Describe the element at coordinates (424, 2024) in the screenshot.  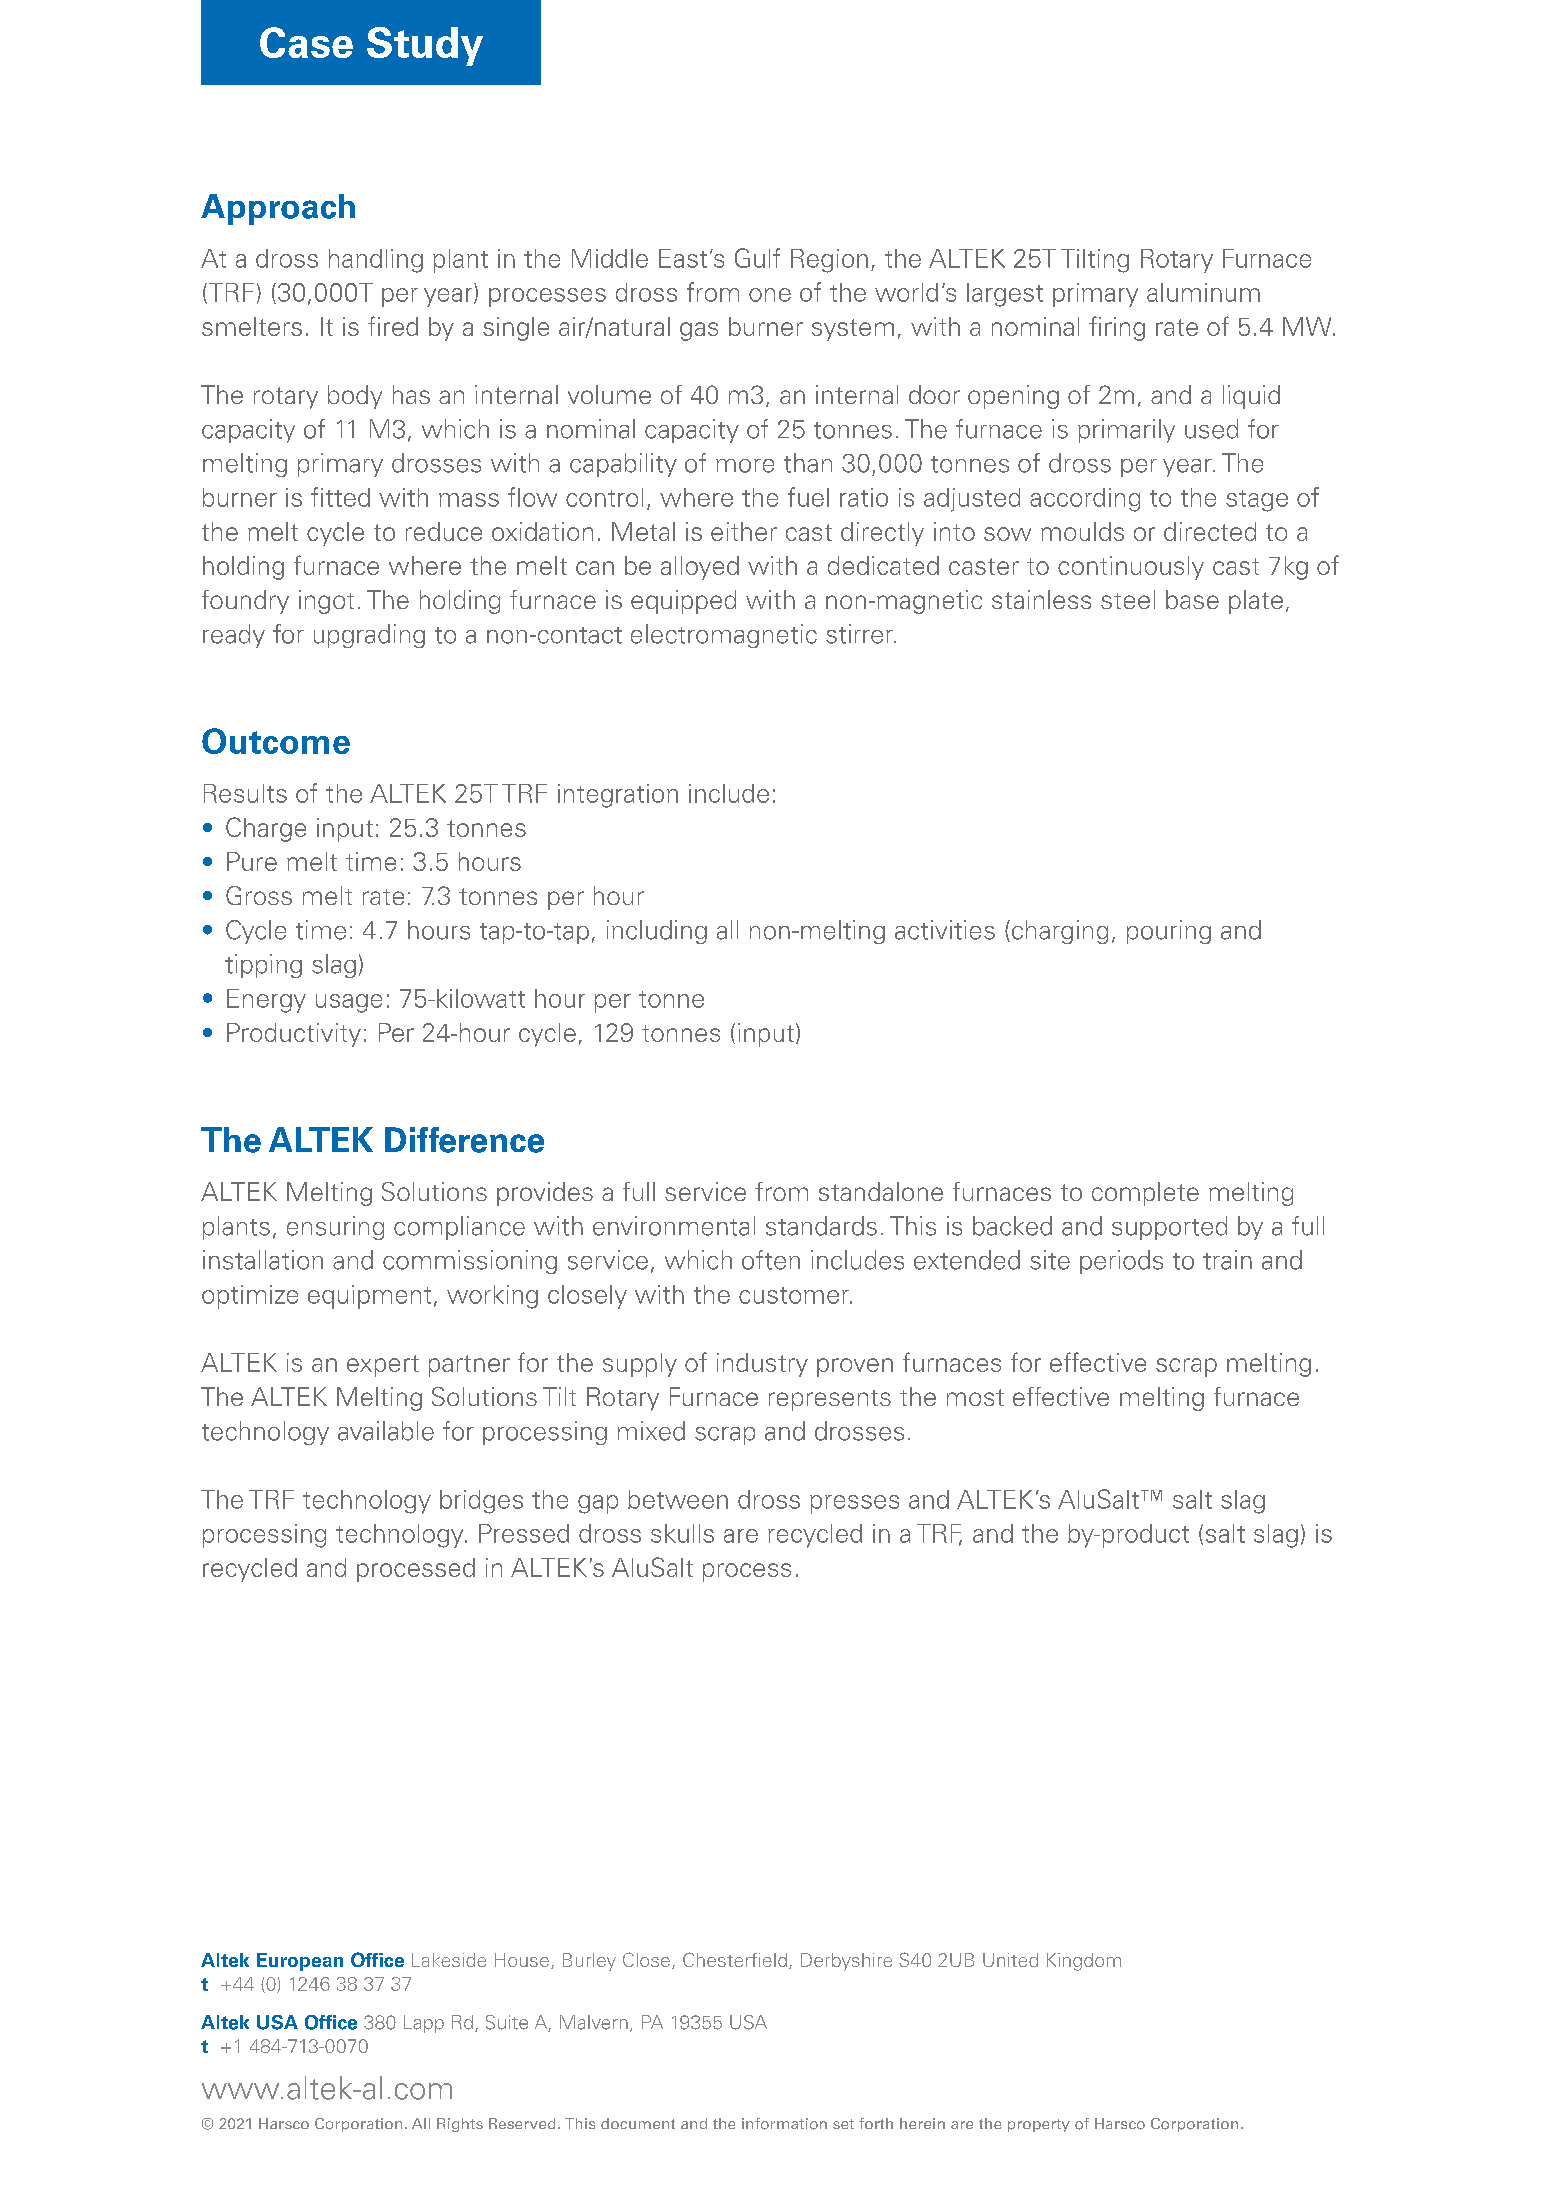
I see `Lapp` at that location.
